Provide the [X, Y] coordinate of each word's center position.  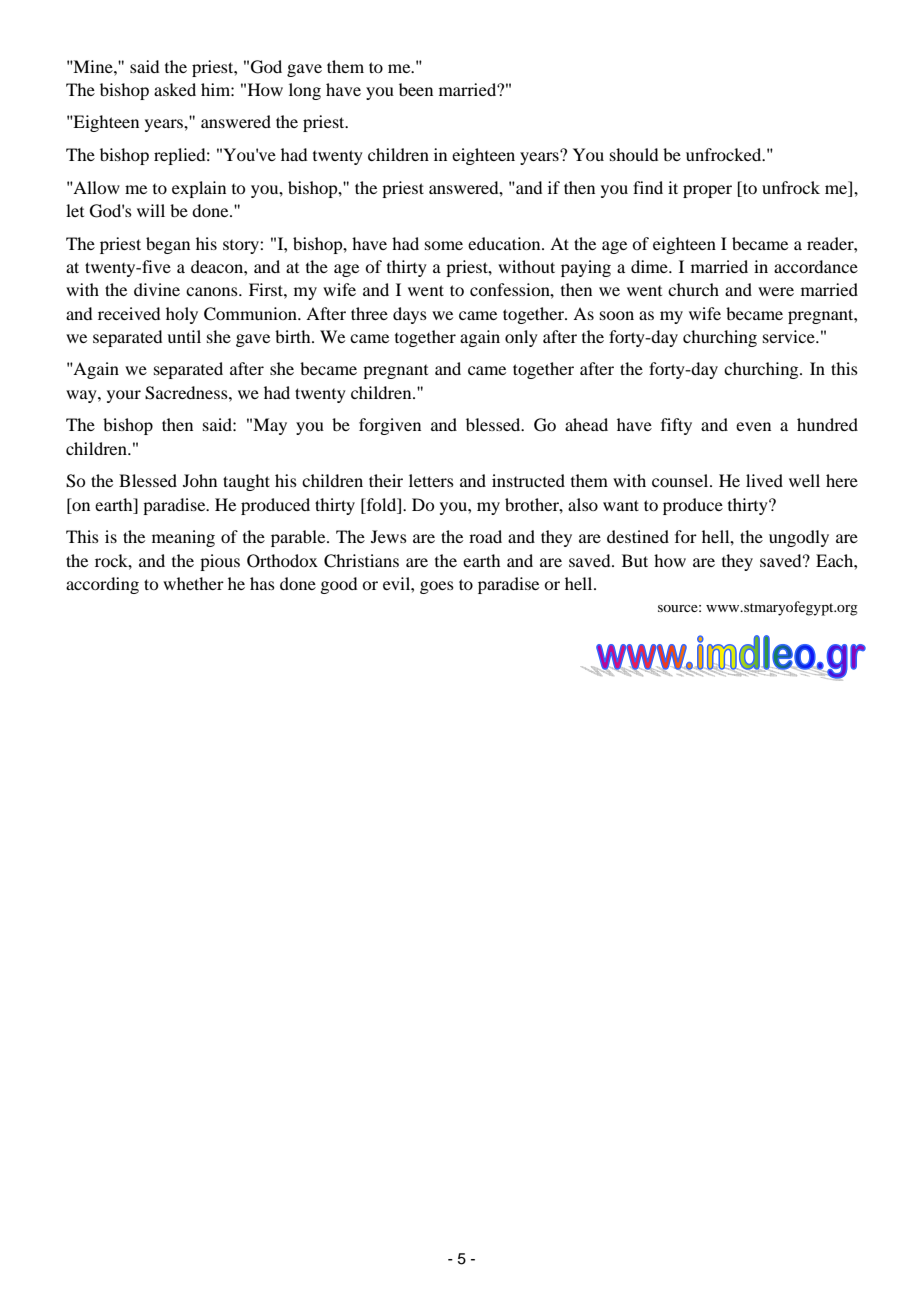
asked [175, 89]
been [416, 89]
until [184, 336]
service [790, 336]
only [521, 338]
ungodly [799, 538]
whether [193, 583]
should [634, 154]
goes [437, 587]
